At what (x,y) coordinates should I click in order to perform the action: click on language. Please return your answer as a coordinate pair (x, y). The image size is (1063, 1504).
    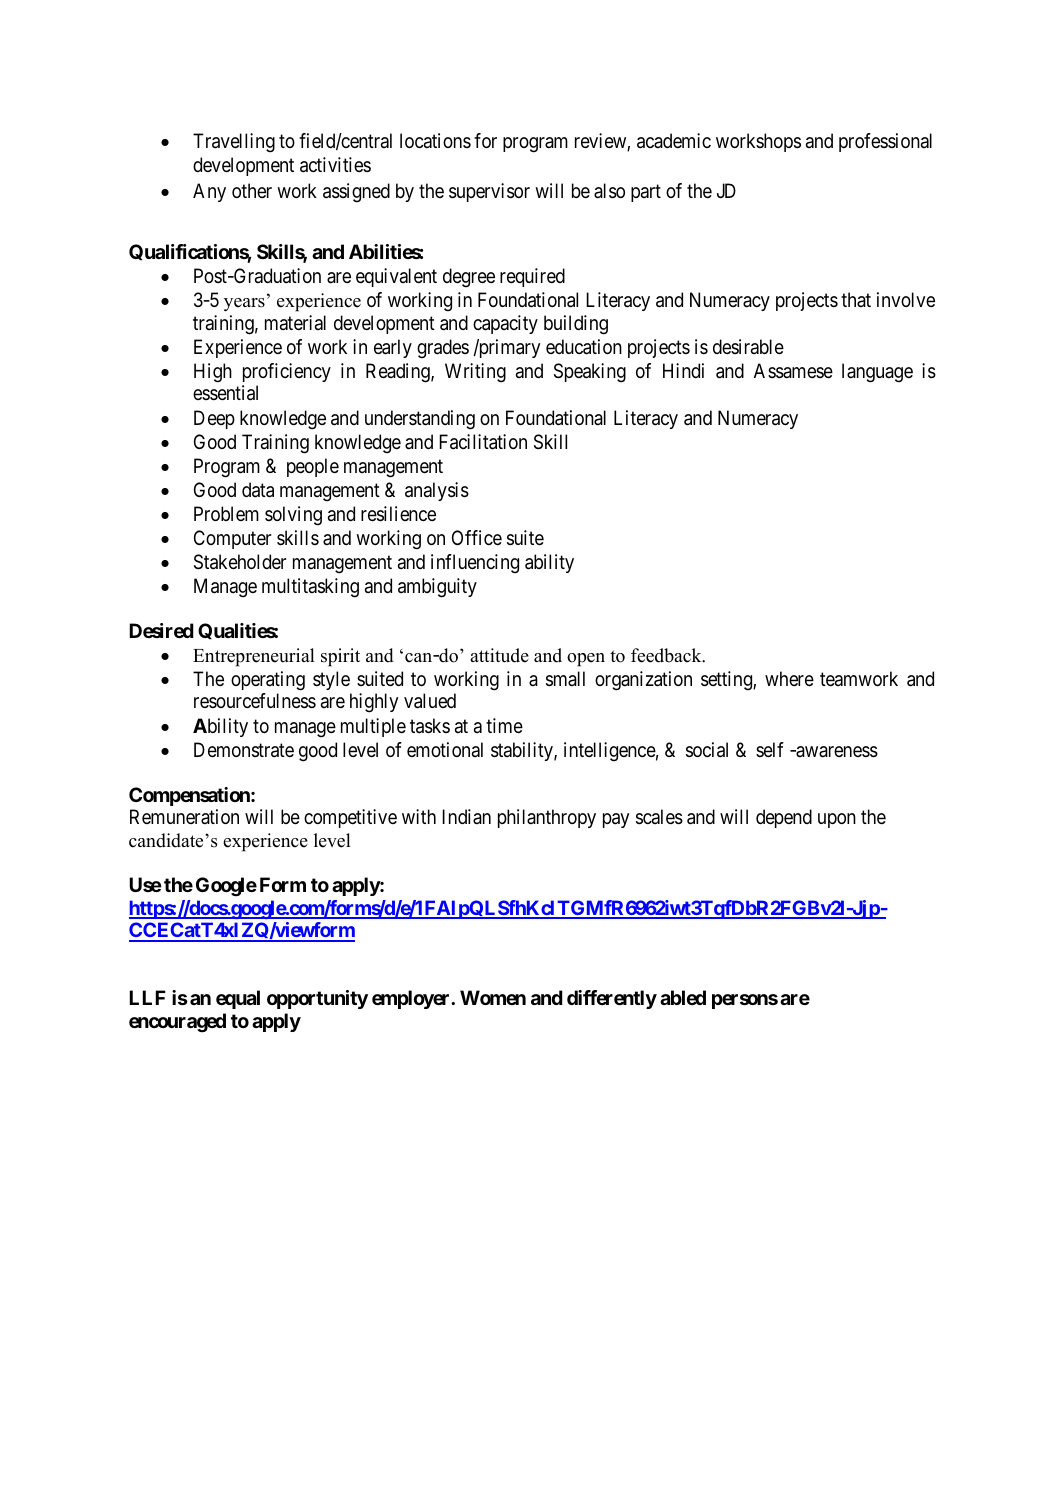
    Looking at the image, I should click on (877, 373).
